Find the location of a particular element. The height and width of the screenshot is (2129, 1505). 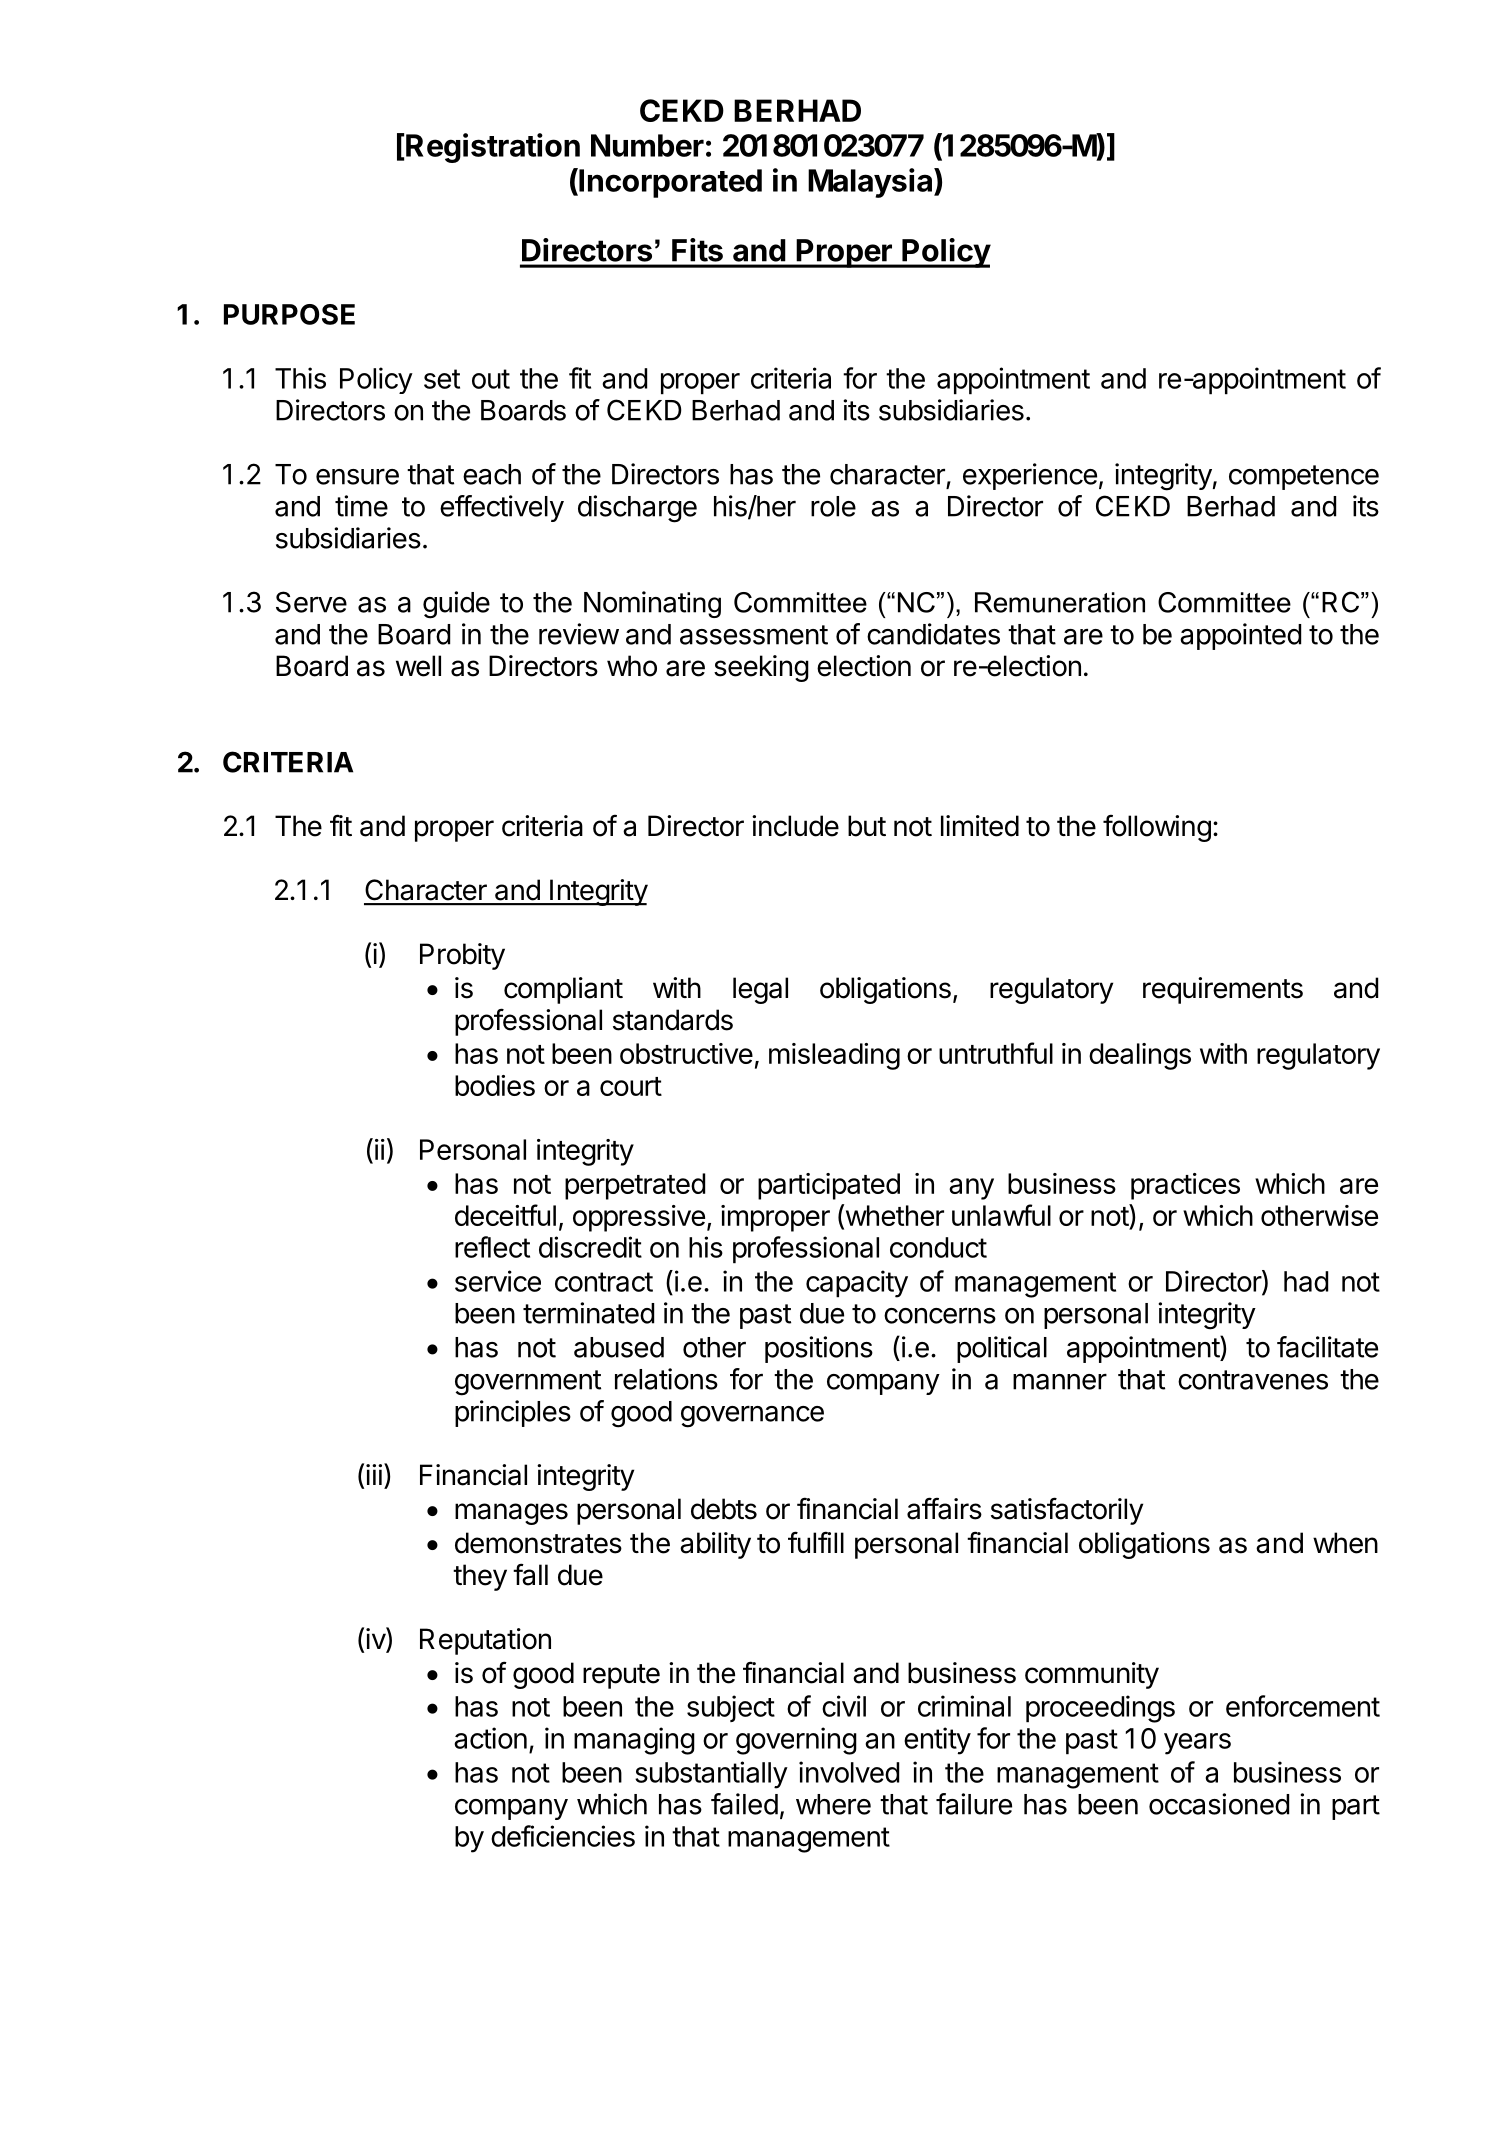

guide is located at coordinates (456, 605).
